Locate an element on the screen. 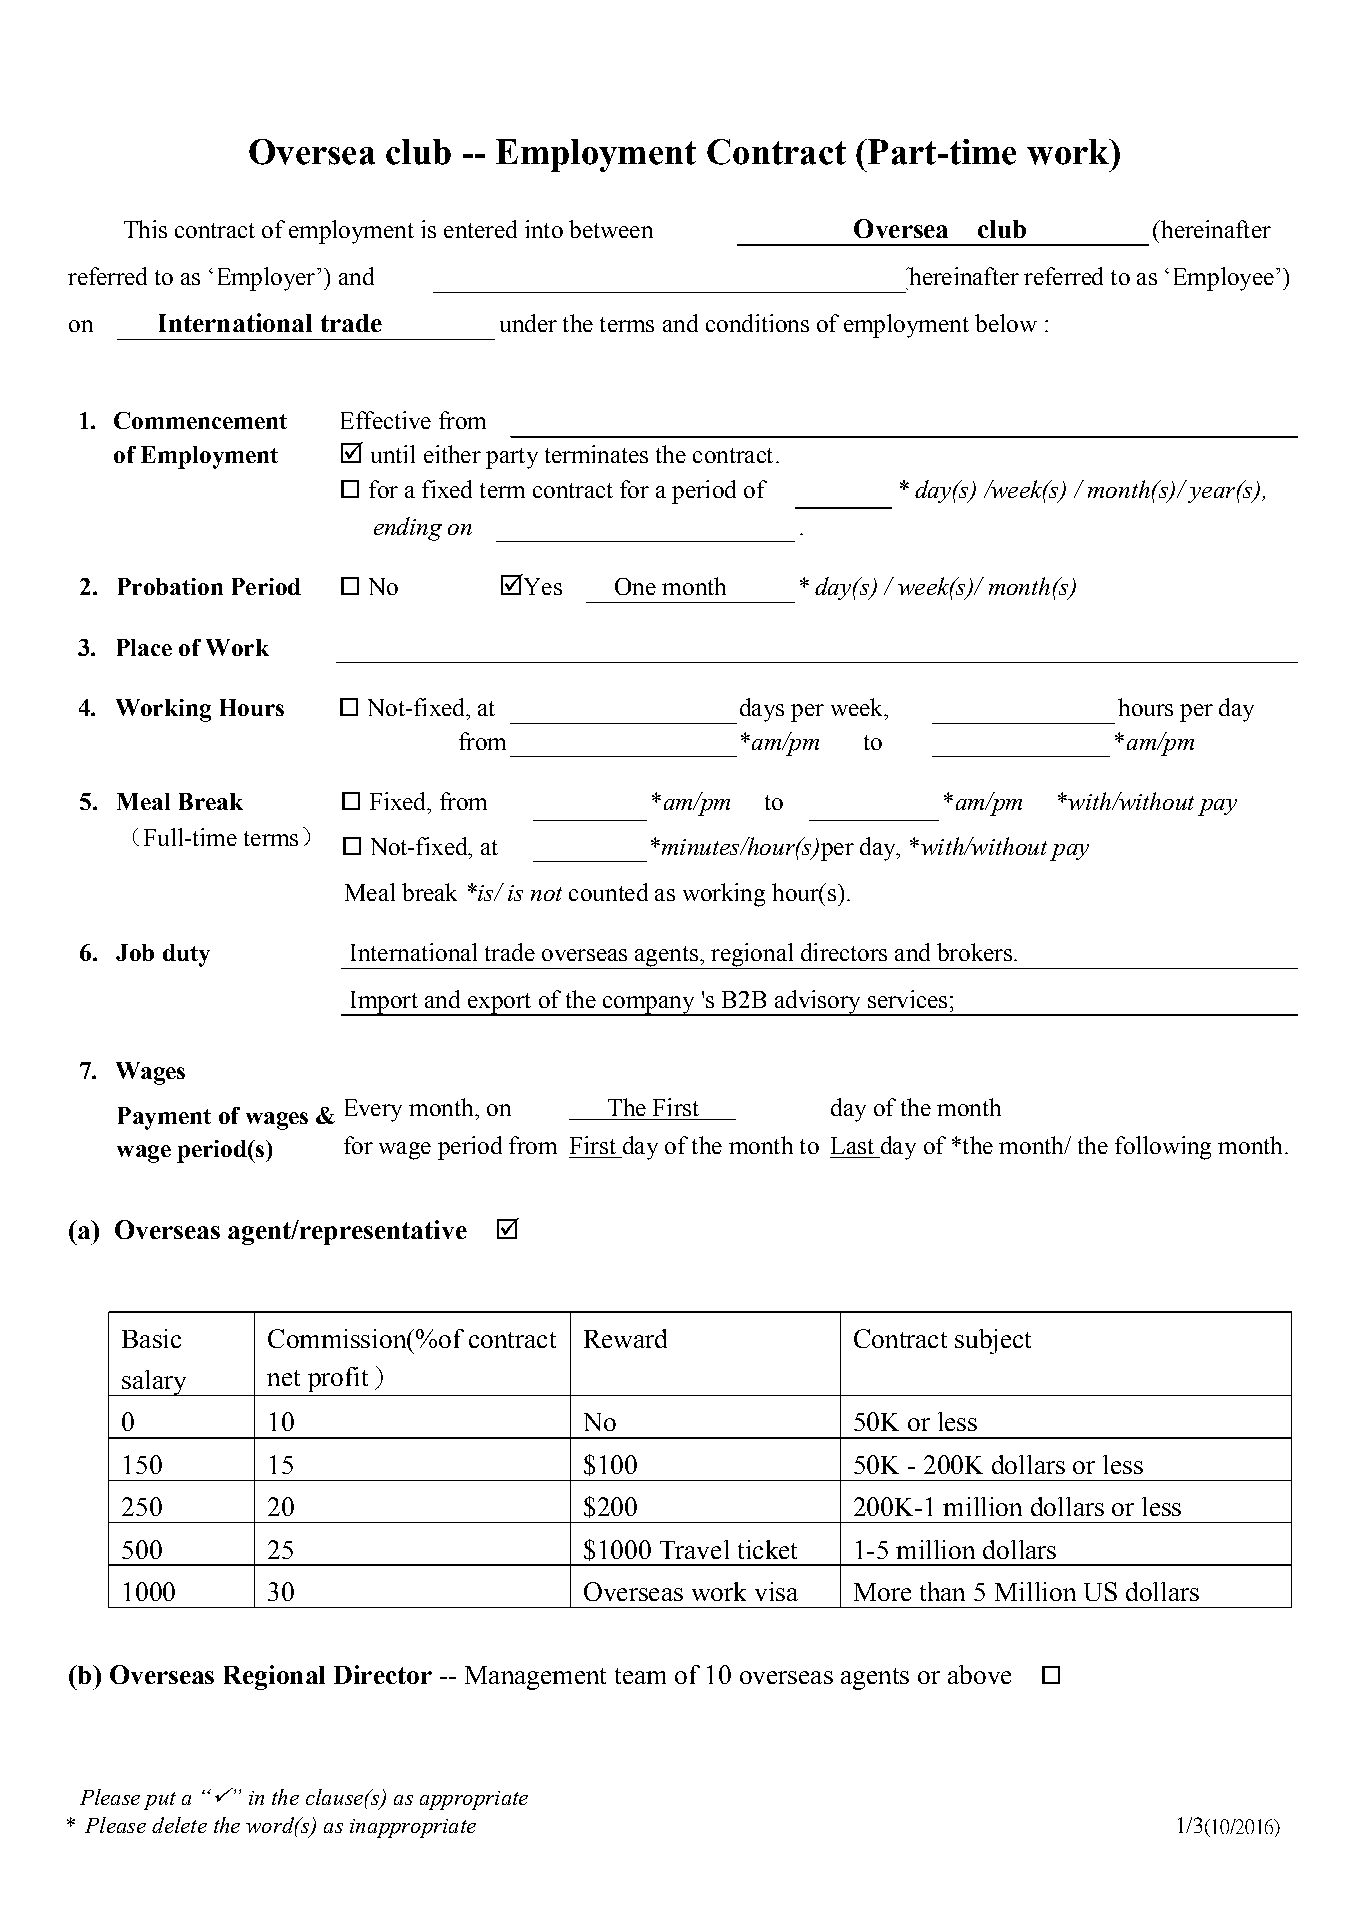  team is located at coordinates (640, 1676).
